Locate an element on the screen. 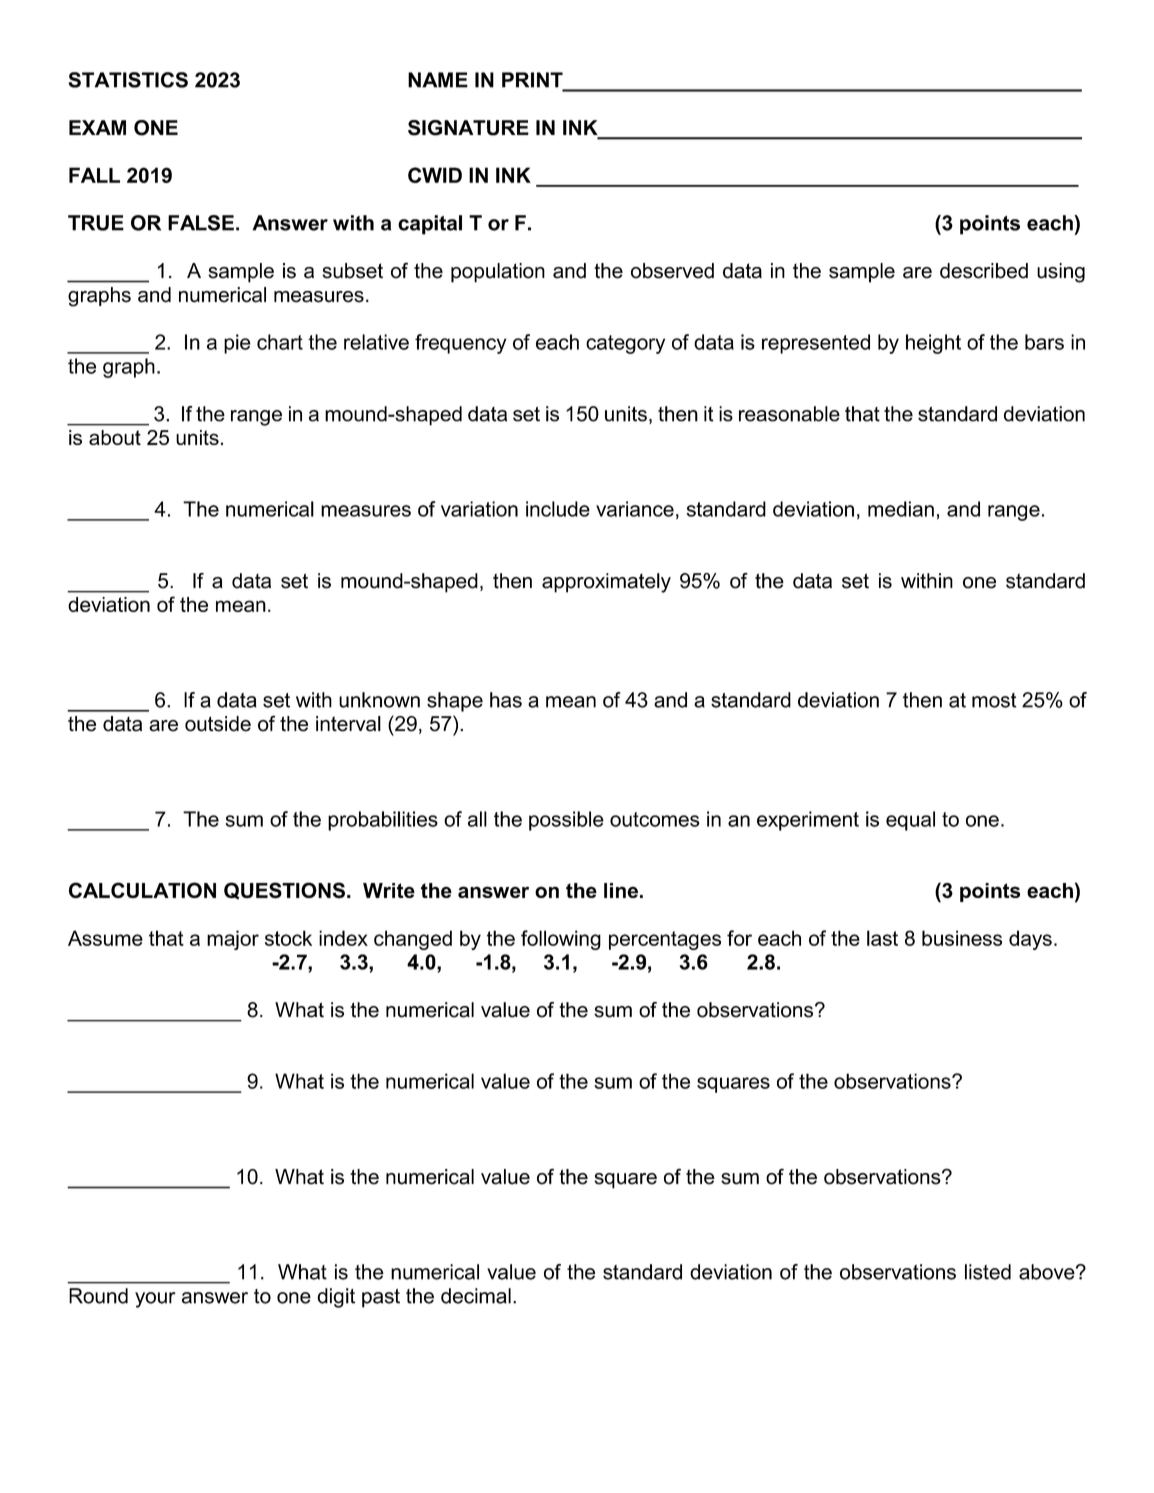  SIGNATURE is located at coordinates (468, 128).
